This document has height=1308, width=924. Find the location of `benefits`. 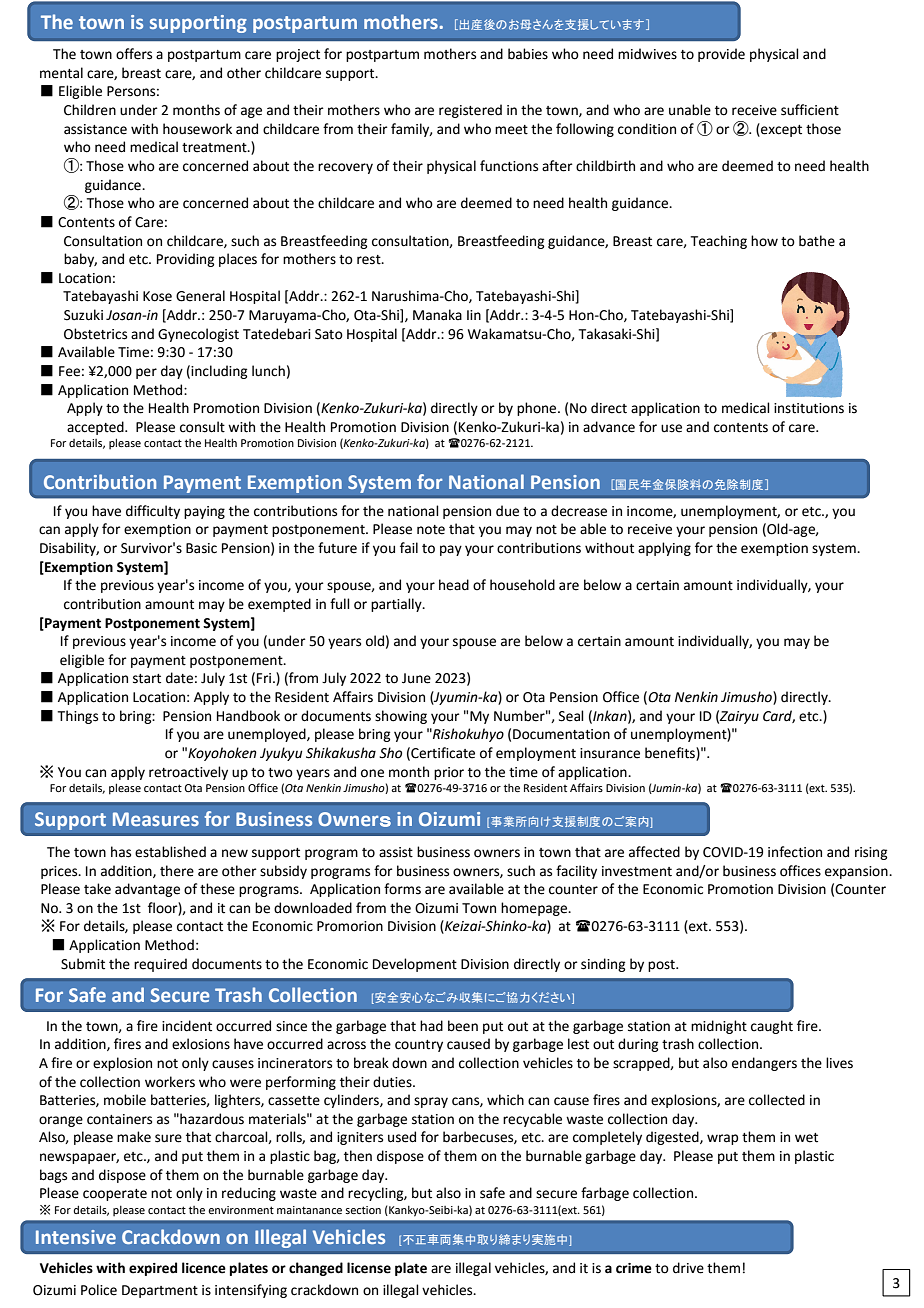

benefits is located at coordinates (671, 753).
